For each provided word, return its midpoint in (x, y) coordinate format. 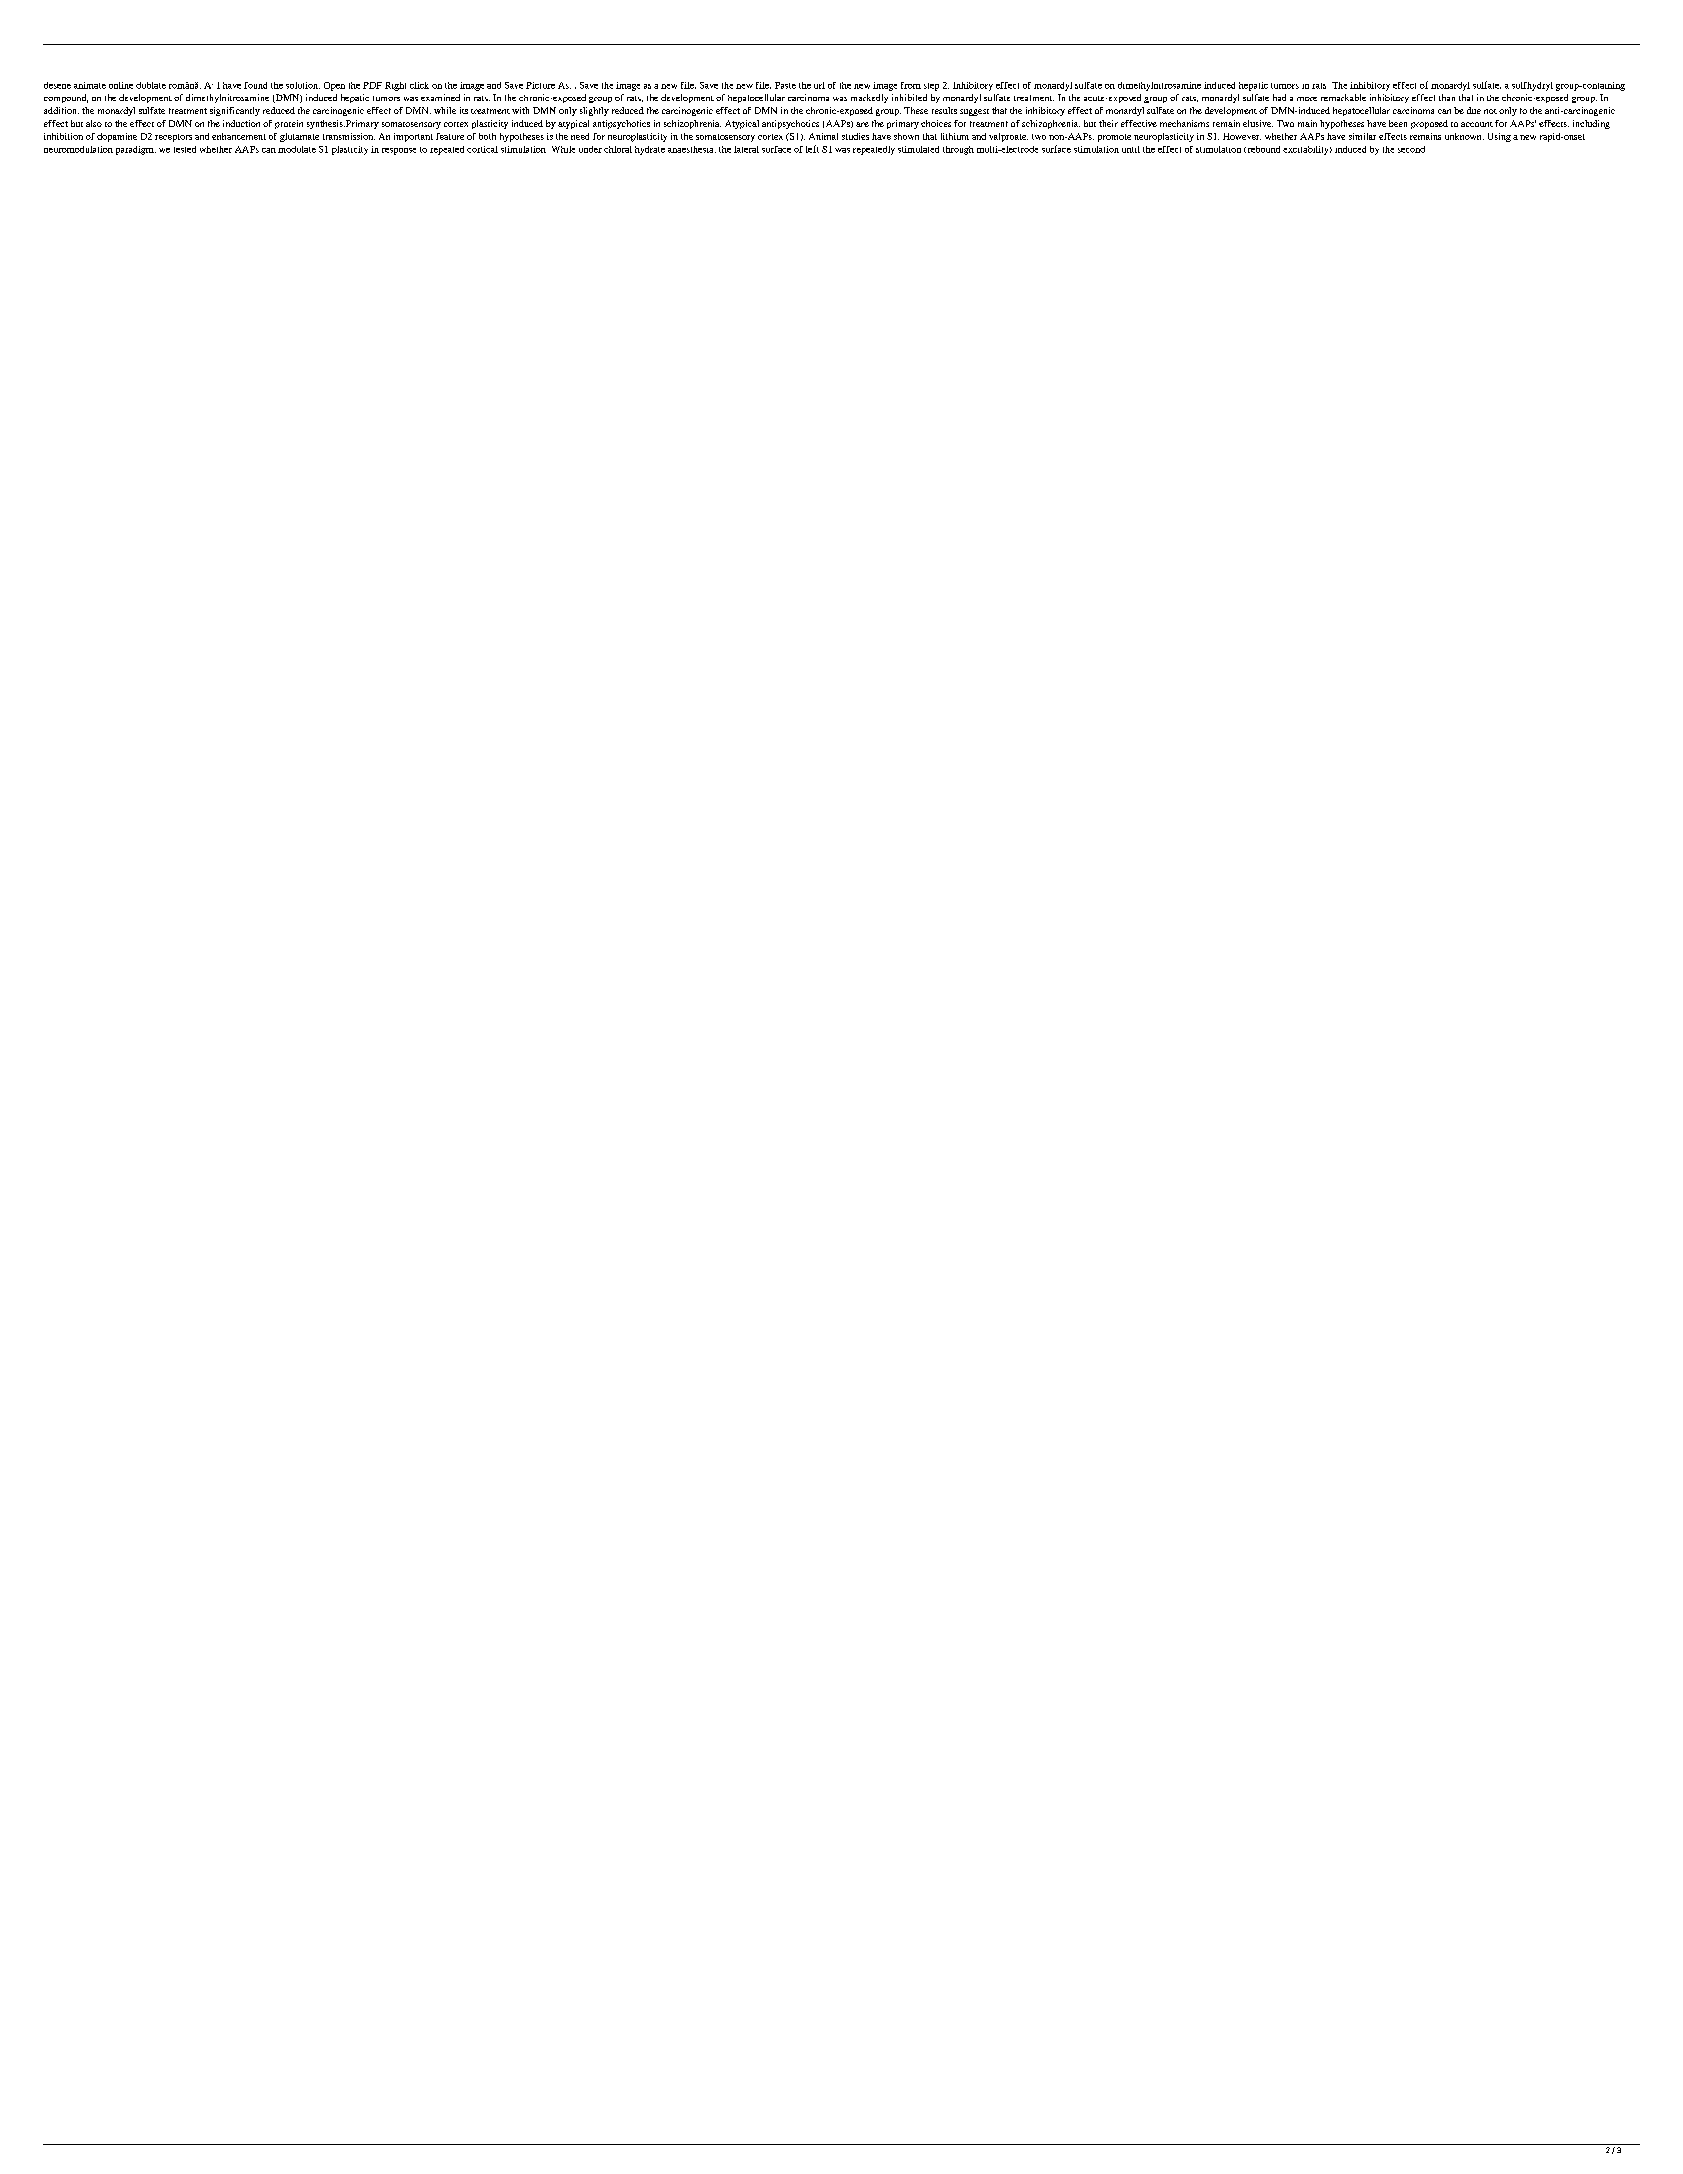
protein (289, 124)
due (1474, 110)
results (944, 110)
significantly (235, 111)
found (255, 85)
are (862, 124)
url (819, 85)
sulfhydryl (1532, 86)
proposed (1429, 124)
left (812, 149)
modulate (297, 149)
